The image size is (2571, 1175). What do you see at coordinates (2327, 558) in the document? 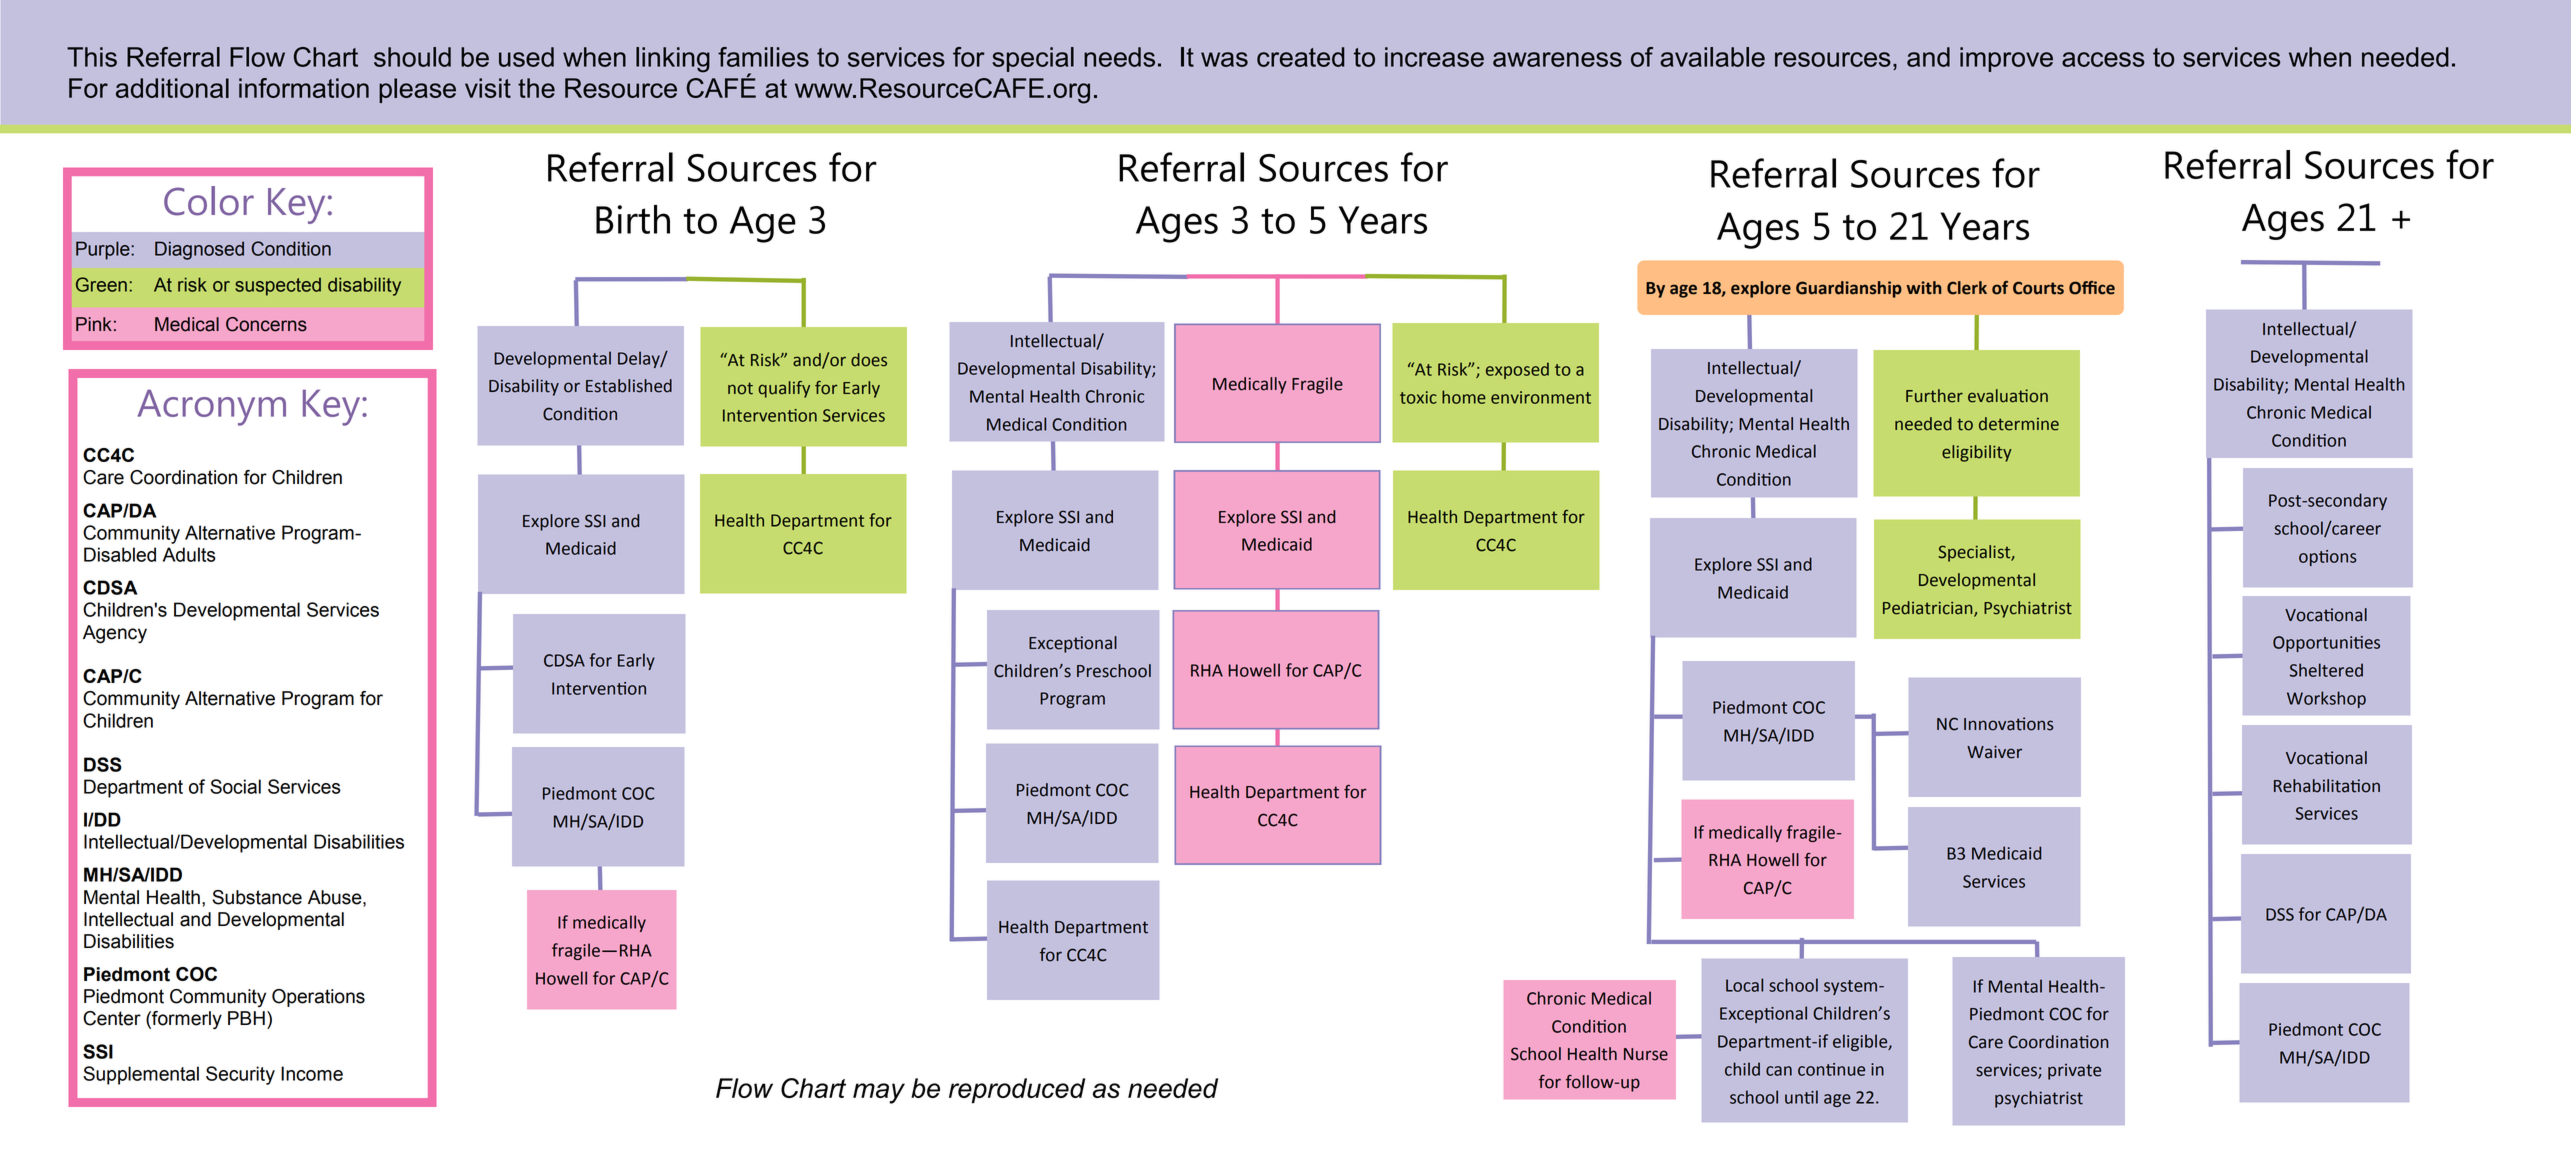
I see `options` at bounding box center [2327, 558].
